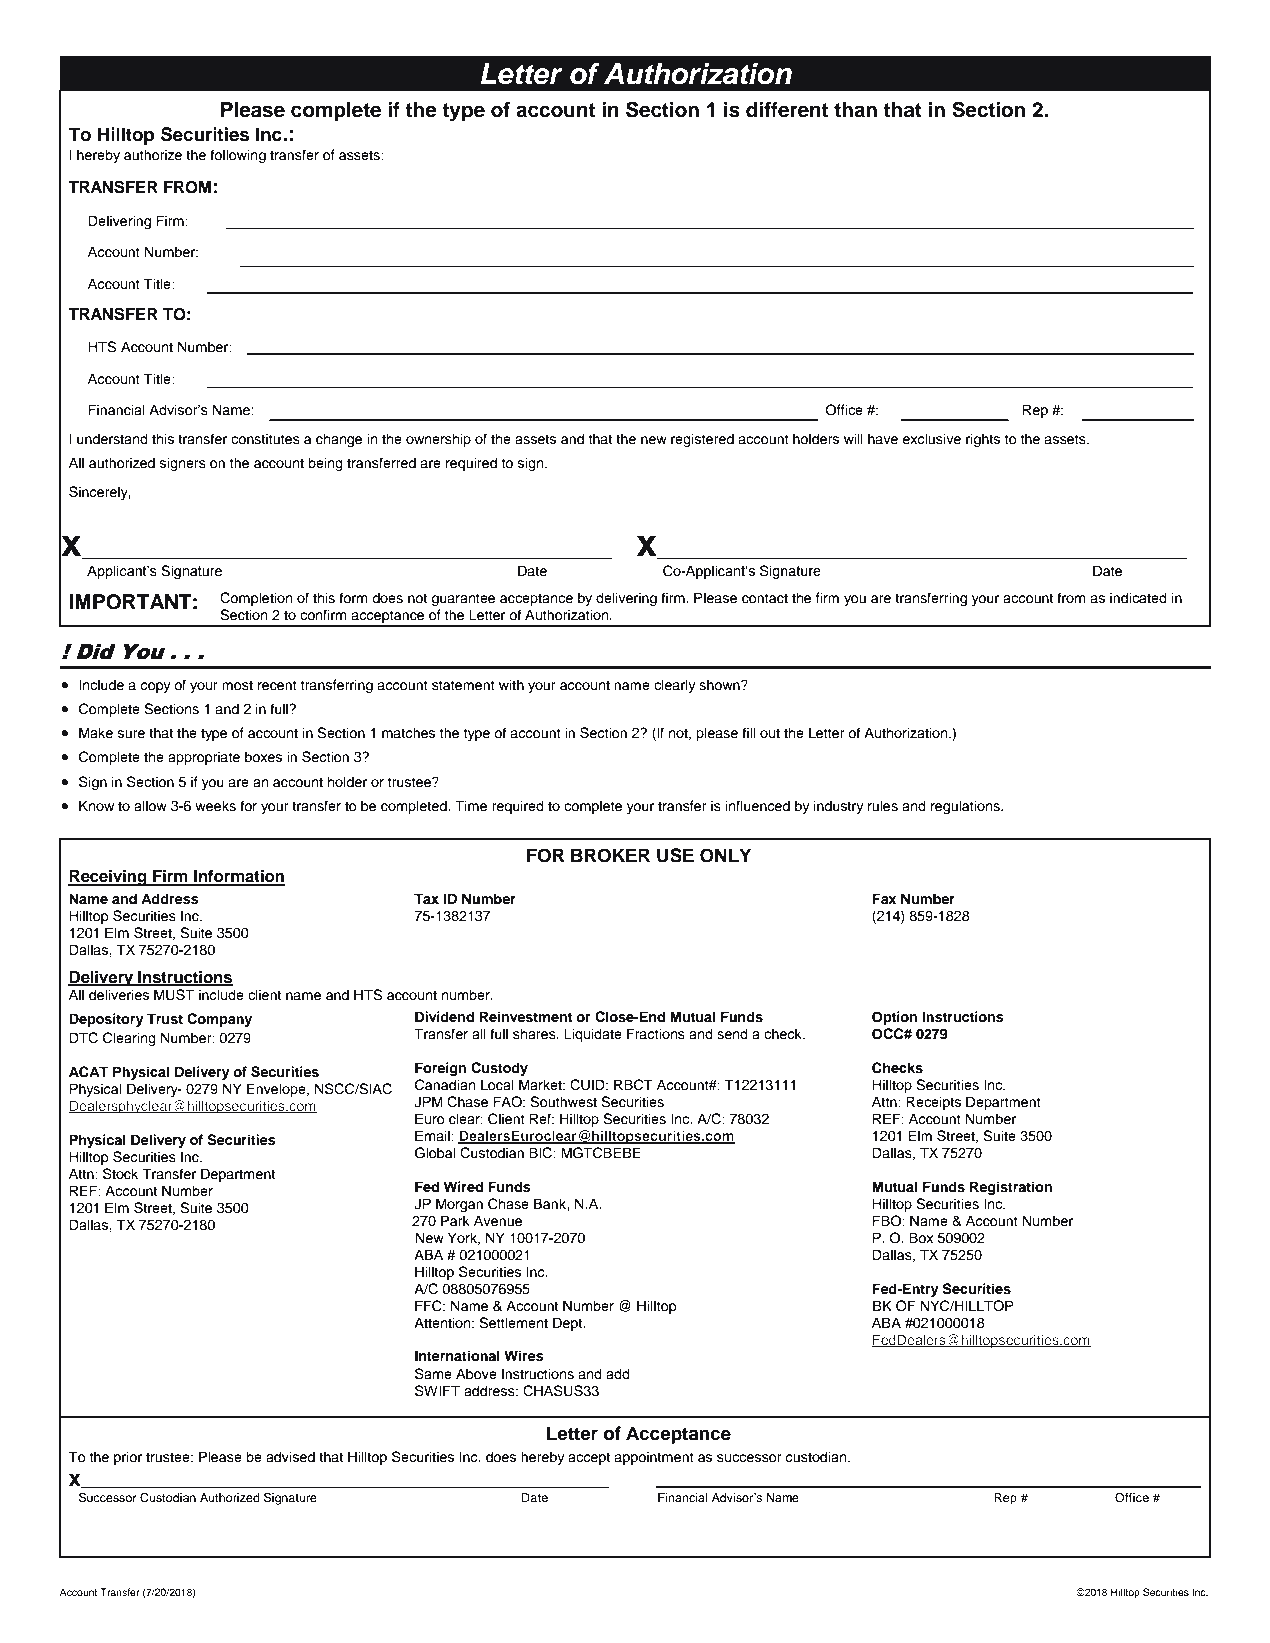 The height and width of the screenshot is (1643, 1270). Describe the element at coordinates (290, 1457) in the screenshot. I see `advised` at that location.
